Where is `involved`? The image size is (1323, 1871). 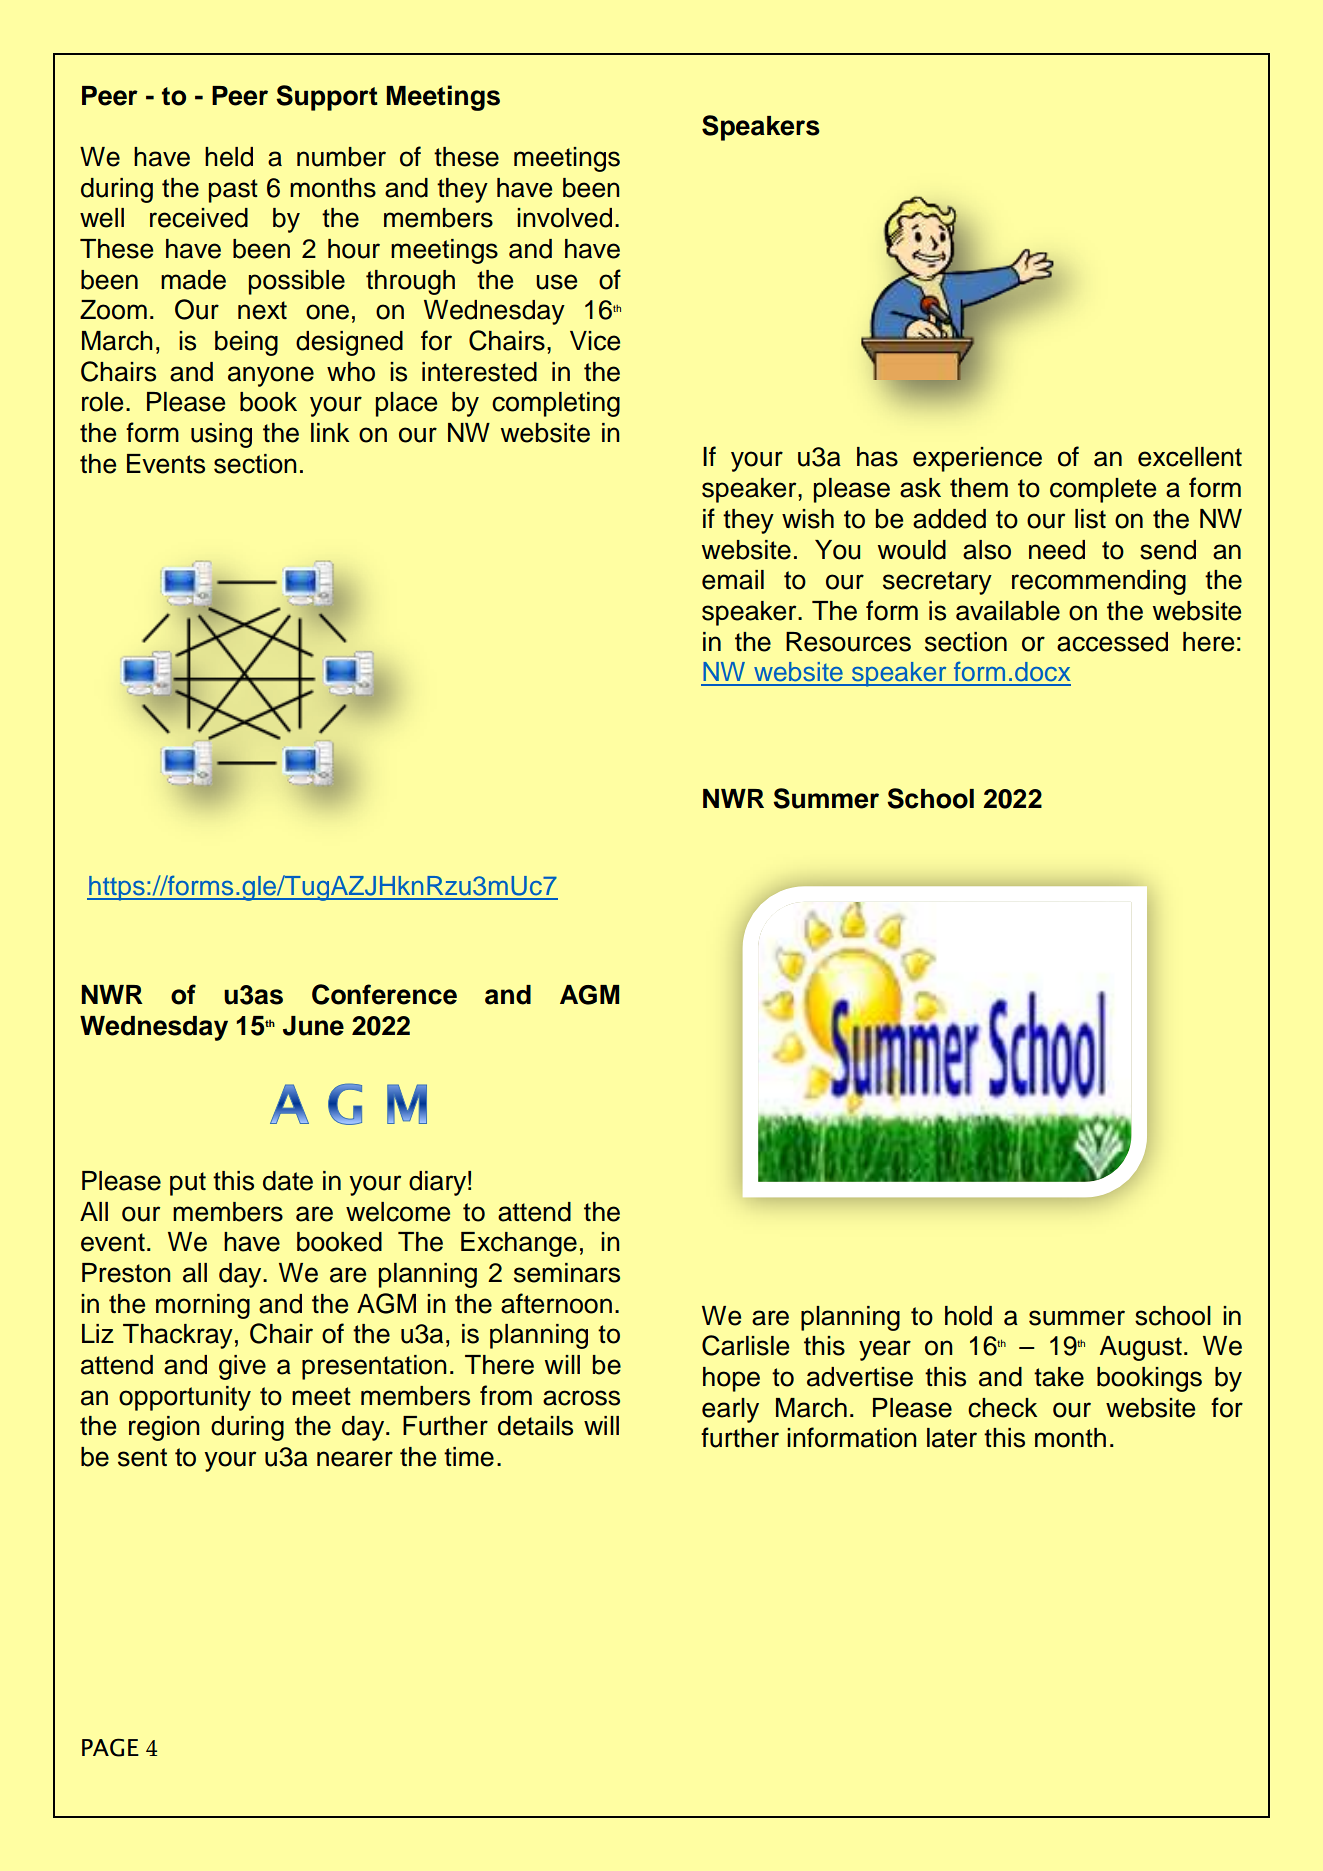 involved is located at coordinates (564, 218).
